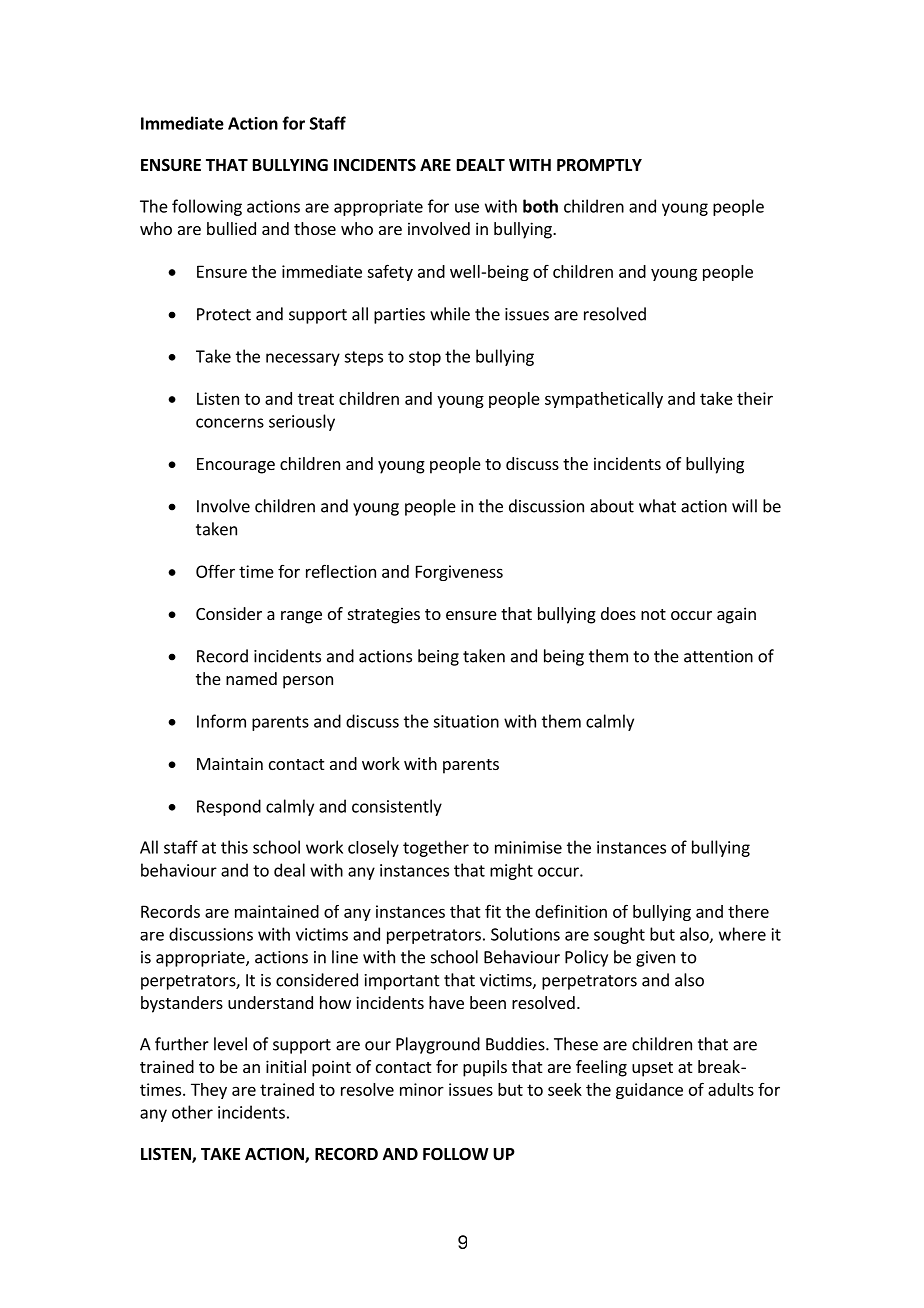 This screenshot has height=1308, width=924. What do you see at coordinates (718, 656) in the screenshot?
I see `attention` at bounding box center [718, 656].
